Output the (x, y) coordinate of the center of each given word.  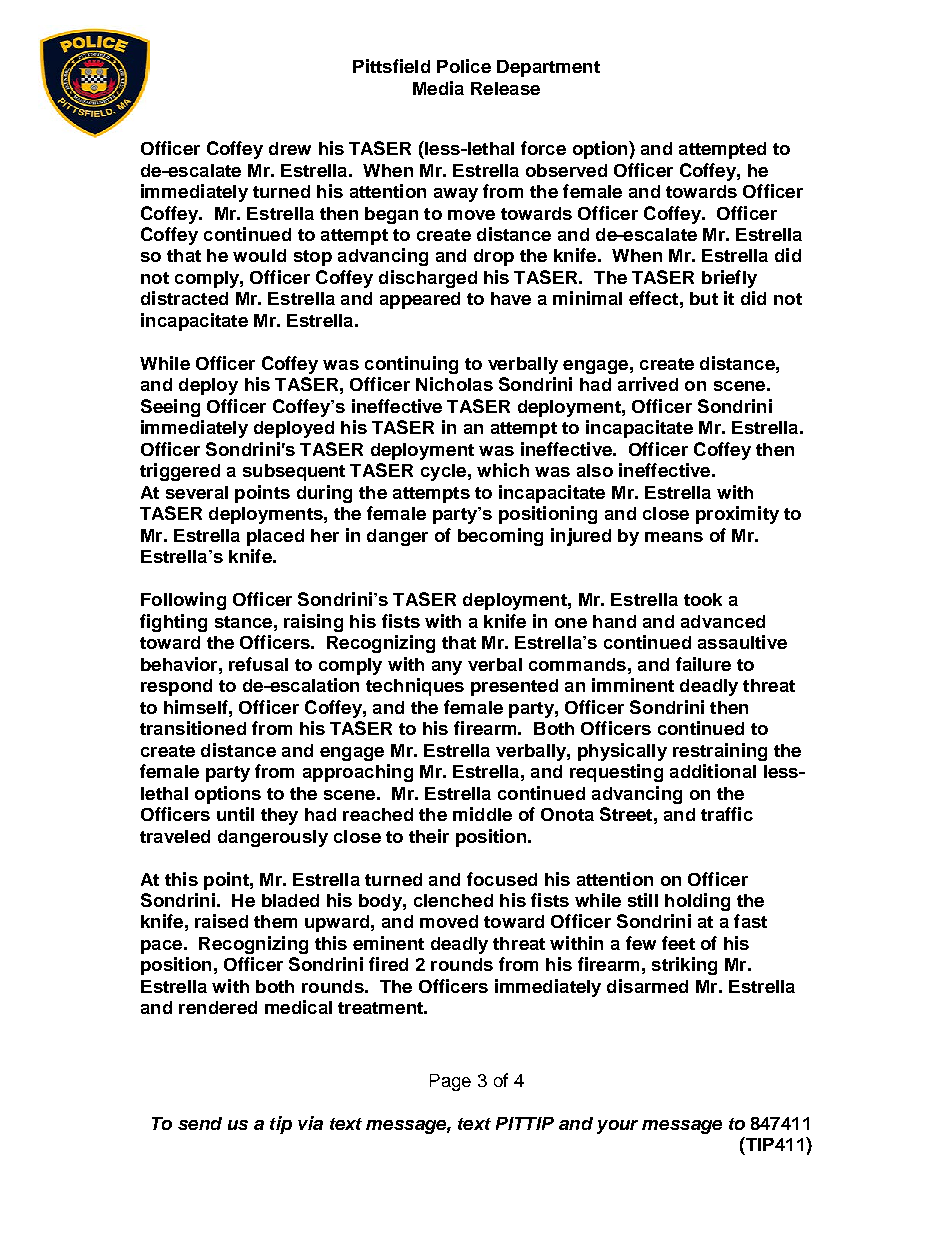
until (235, 814)
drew (290, 148)
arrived (648, 384)
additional (713, 771)
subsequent (294, 472)
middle (482, 814)
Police (464, 66)
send (200, 1123)
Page (450, 1082)
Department (548, 68)
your (617, 1127)
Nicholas (454, 384)
